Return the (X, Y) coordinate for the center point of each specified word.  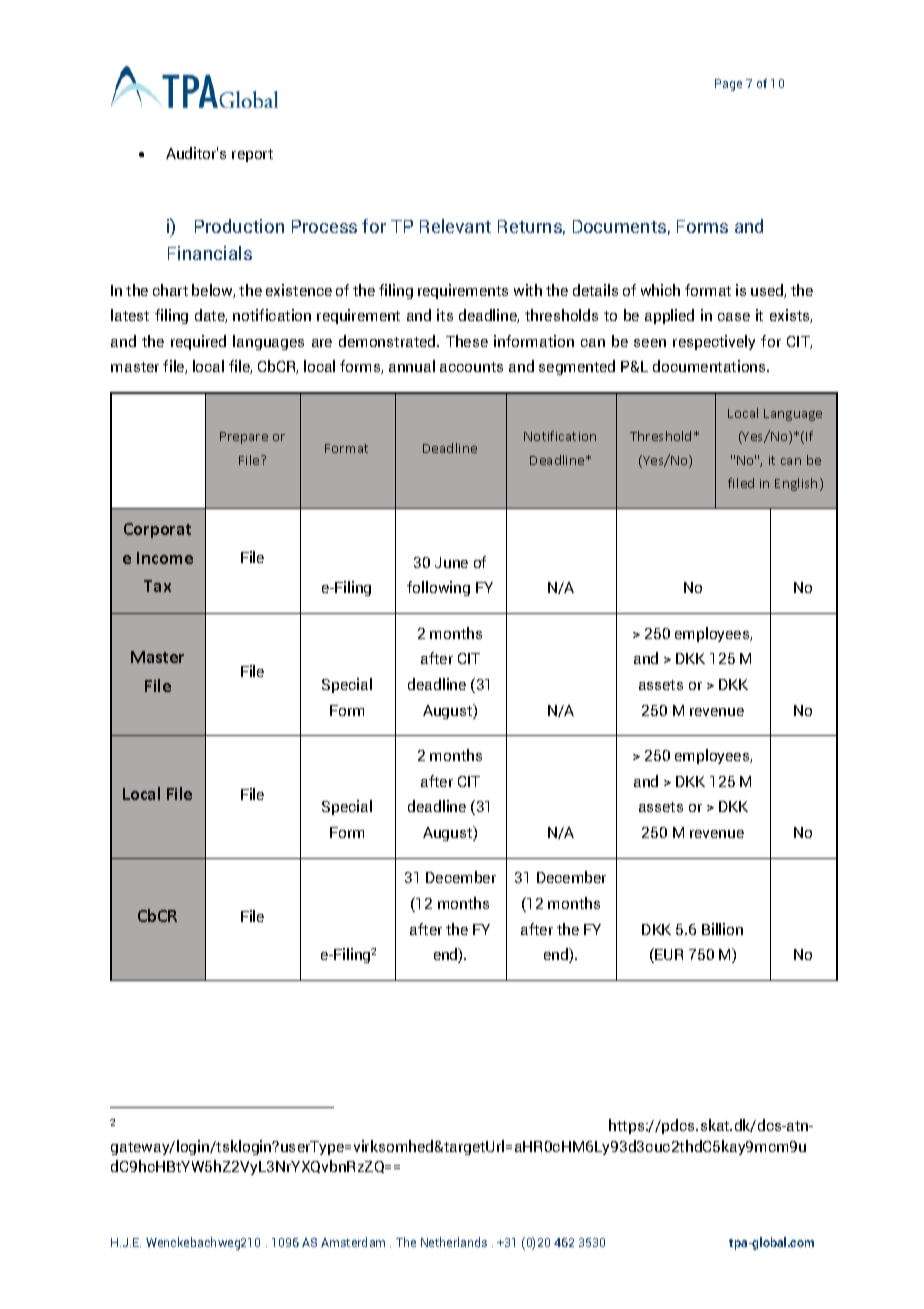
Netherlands (454, 1242)
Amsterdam (353, 1242)
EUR (669, 954)
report (252, 155)
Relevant (455, 226)
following (438, 588)
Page (728, 85)
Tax (157, 586)
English (796, 484)
